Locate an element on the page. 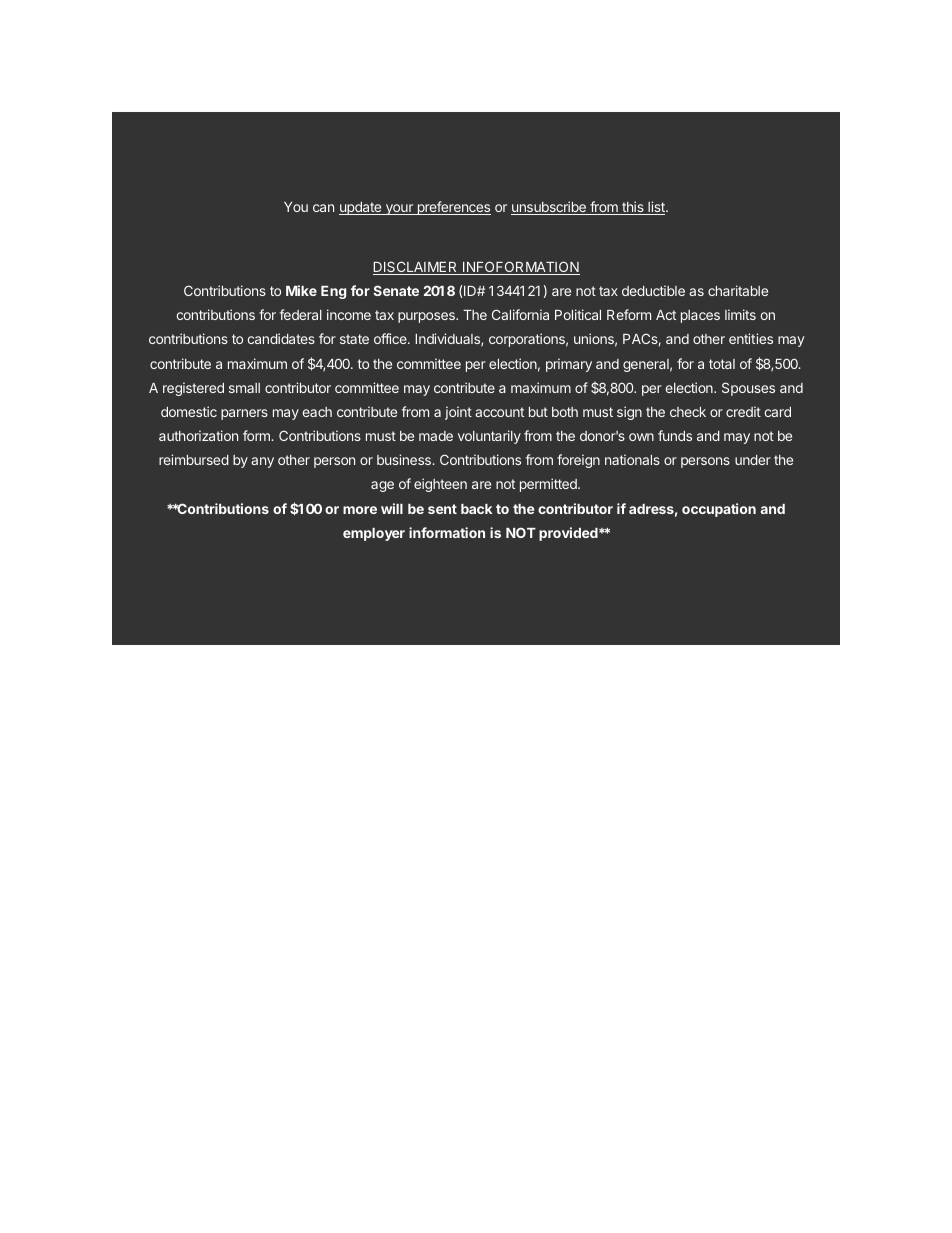  preferences is located at coordinates (452, 208).
